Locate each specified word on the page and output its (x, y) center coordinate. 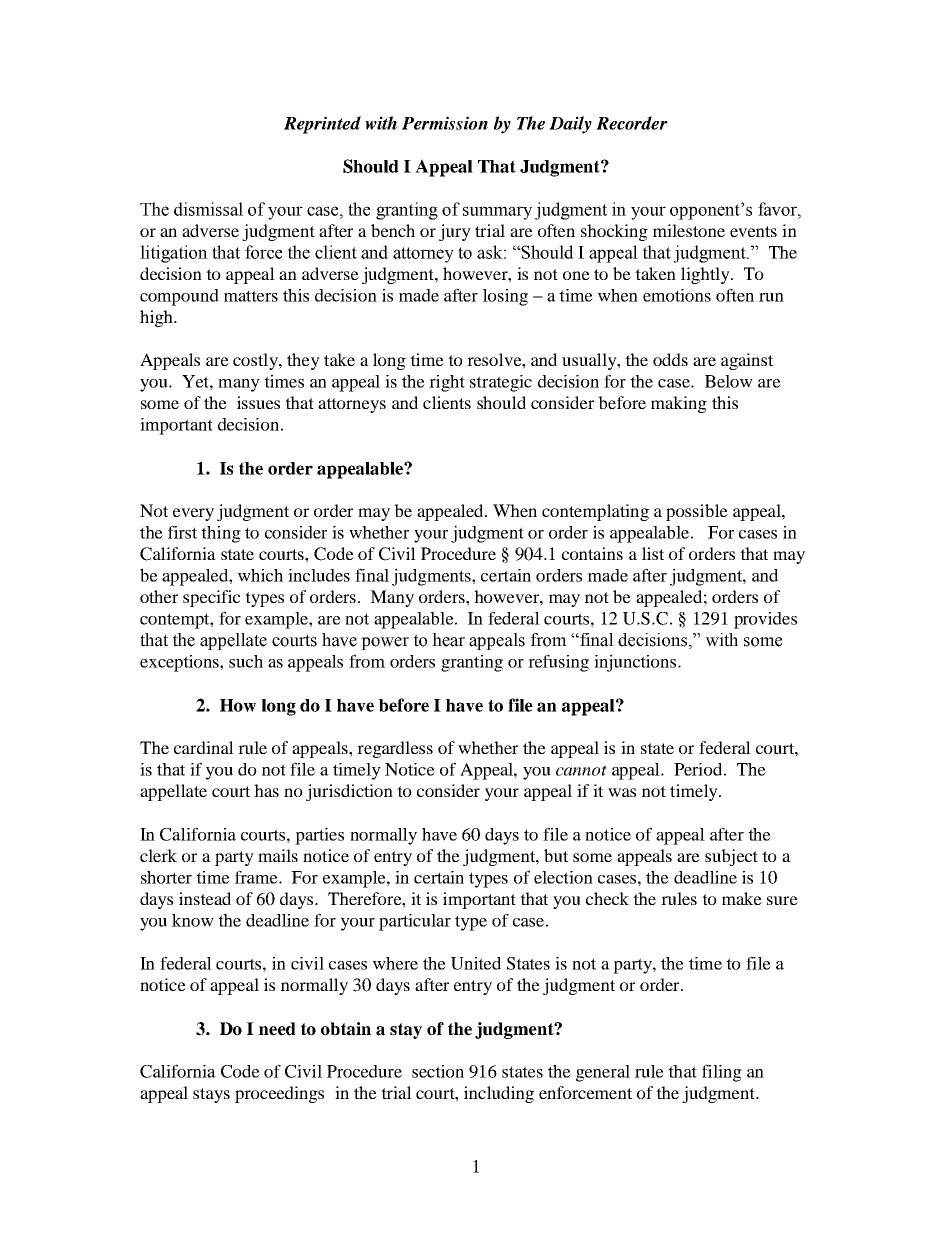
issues (258, 402)
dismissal (208, 209)
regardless (395, 749)
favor (778, 209)
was (622, 792)
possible (697, 512)
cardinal (204, 747)
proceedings (279, 1094)
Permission (445, 123)
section (438, 1071)
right (447, 383)
